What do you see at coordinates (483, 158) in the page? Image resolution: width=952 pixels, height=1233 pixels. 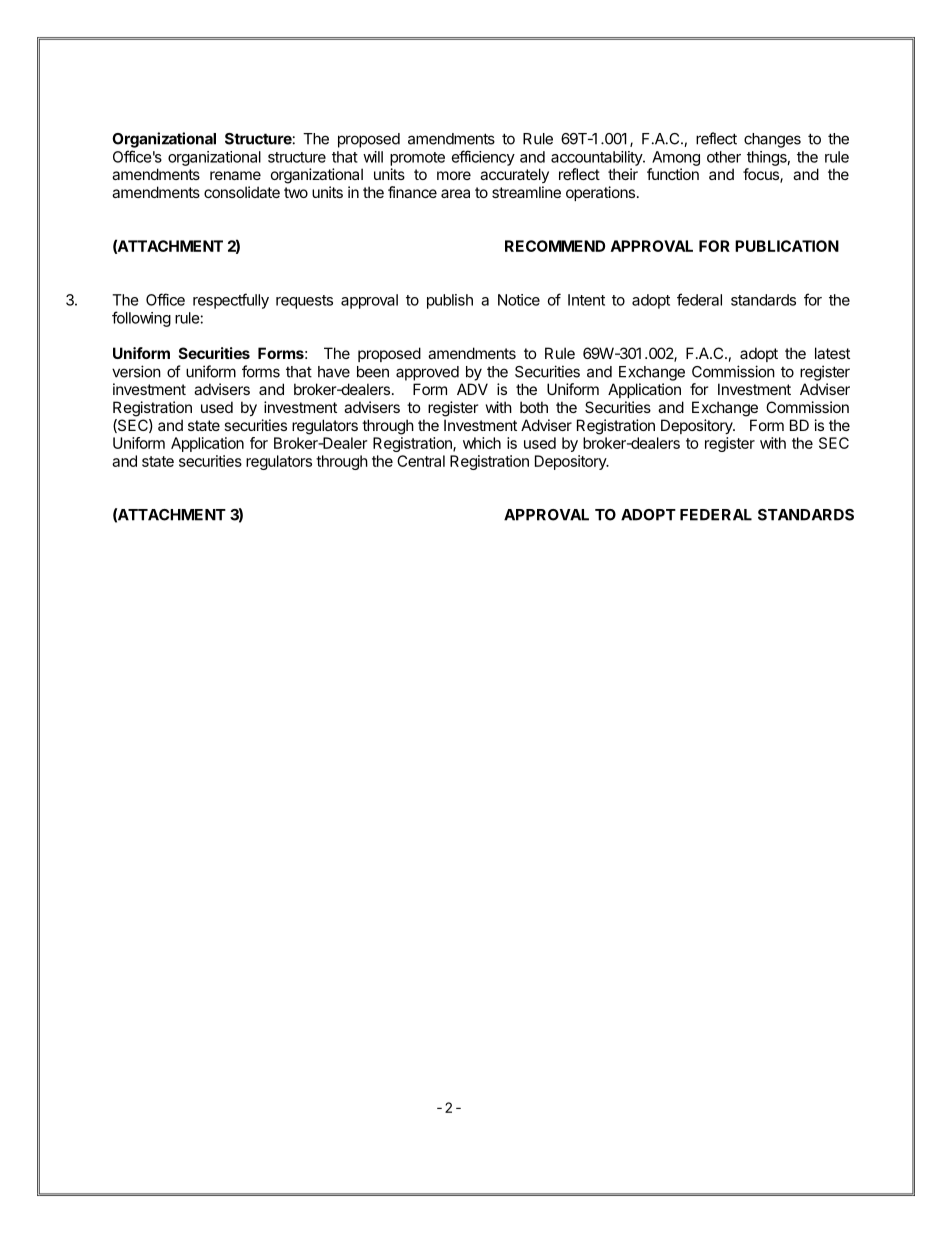 I see `efficiency` at bounding box center [483, 158].
